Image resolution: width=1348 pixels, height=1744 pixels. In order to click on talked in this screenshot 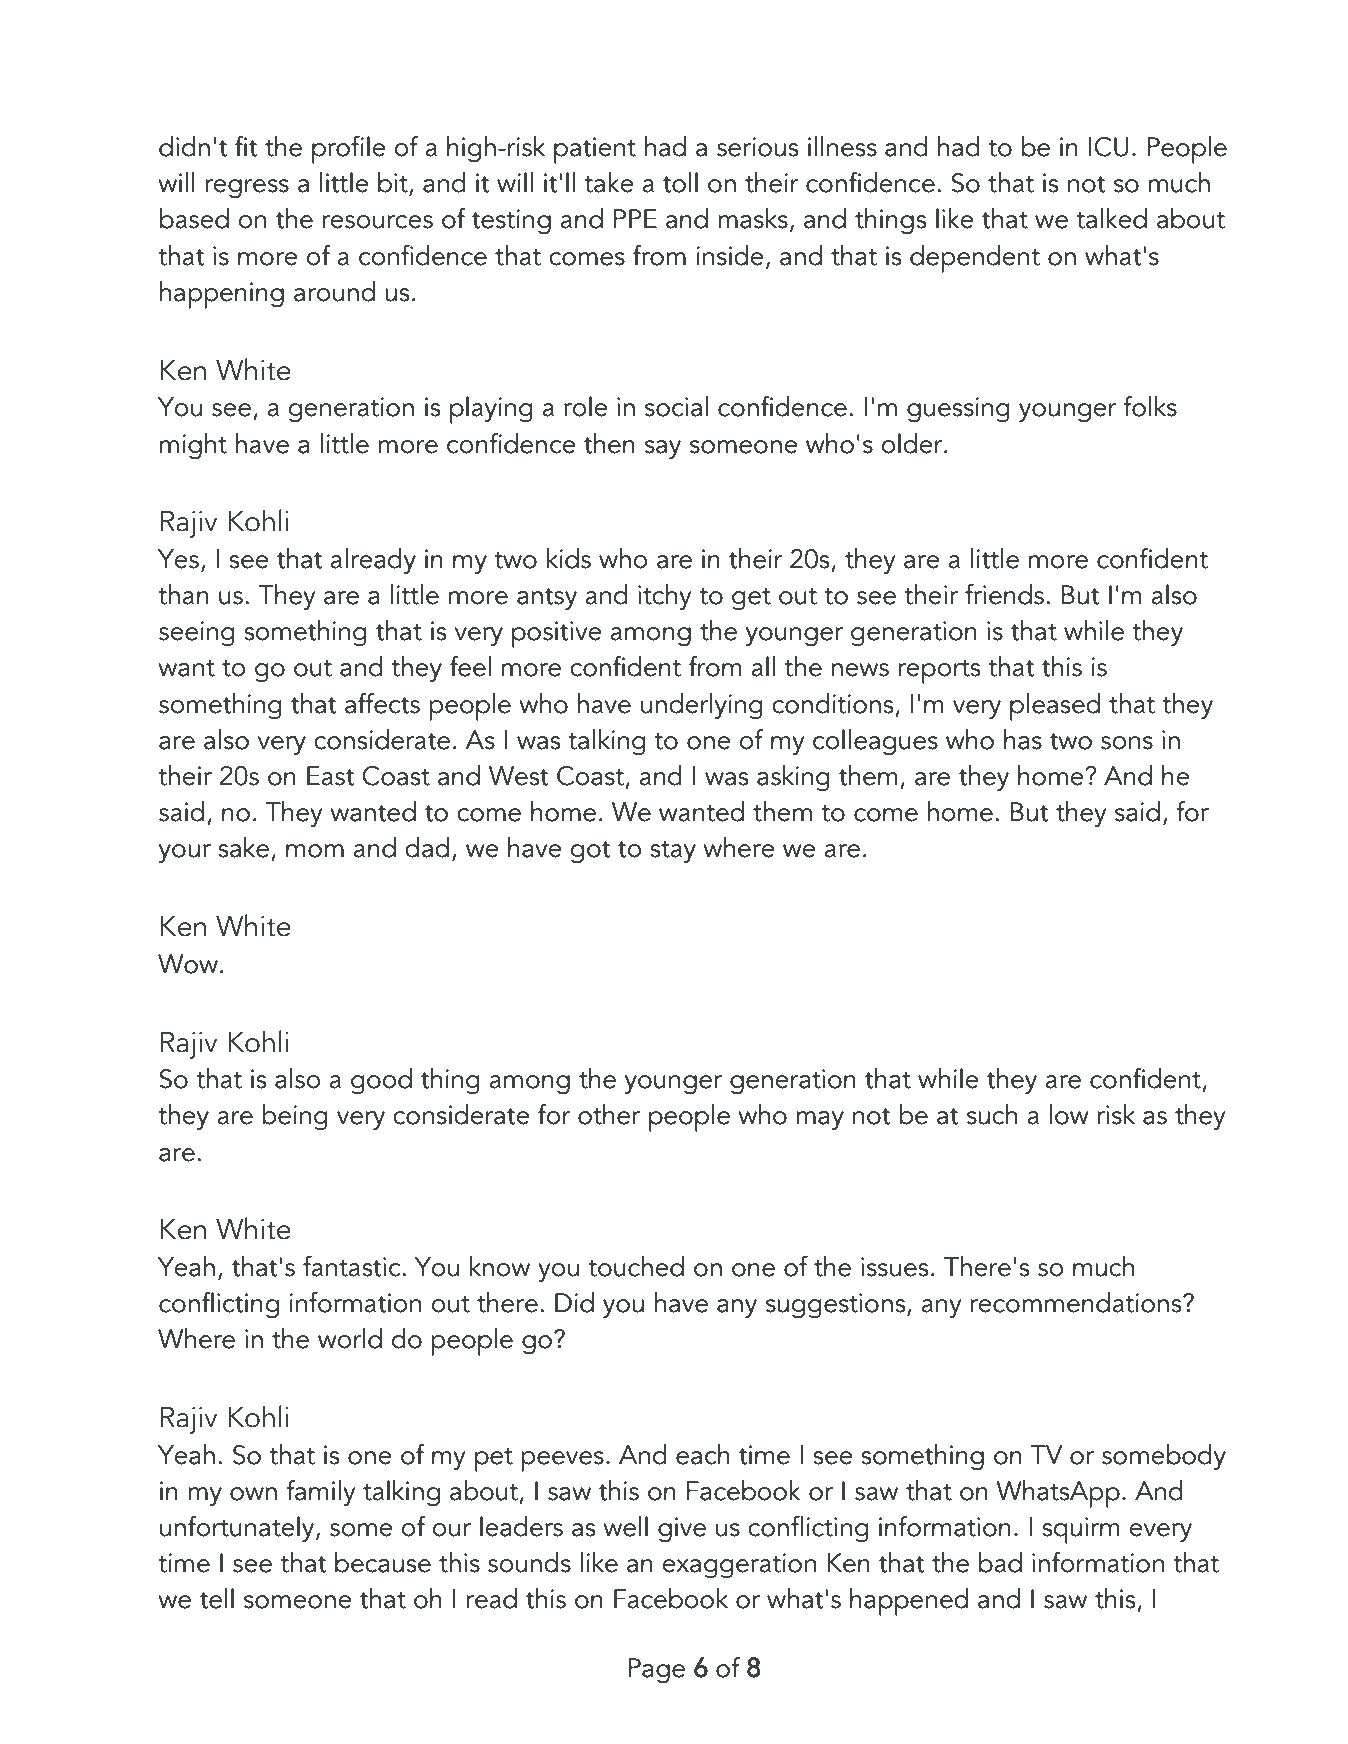, I will do `click(1111, 218)`.
